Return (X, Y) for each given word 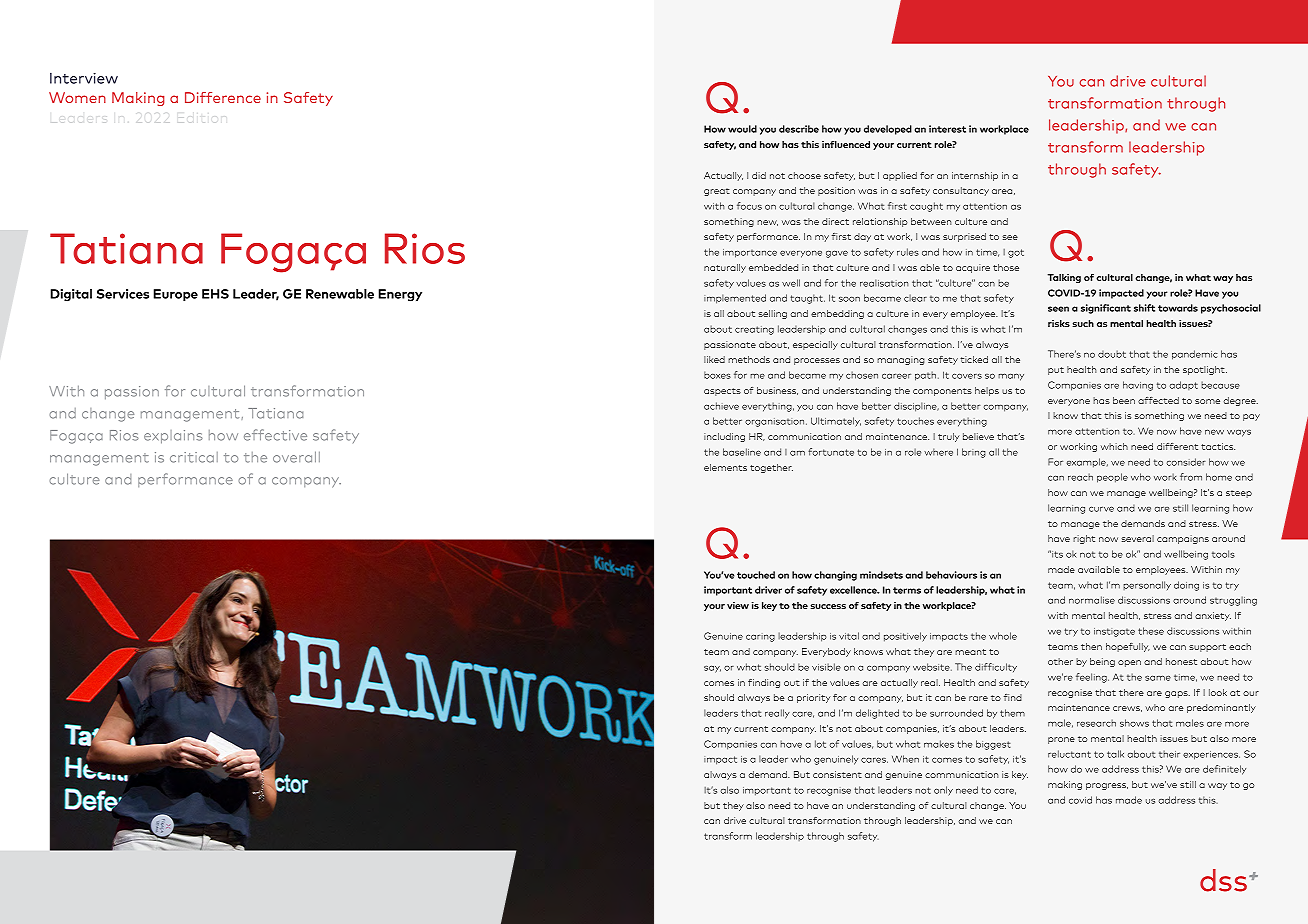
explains (173, 437)
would (742, 129)
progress (1107, 786)
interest (947, 129)
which (1114, 446)
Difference (223, 97)
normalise (1092, 600)
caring (760, 637)
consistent (837, 774)
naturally (725, 268)
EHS (215, 294)
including (724, 437)
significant (1106, 309)
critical (194, 457)
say (712, 669)
